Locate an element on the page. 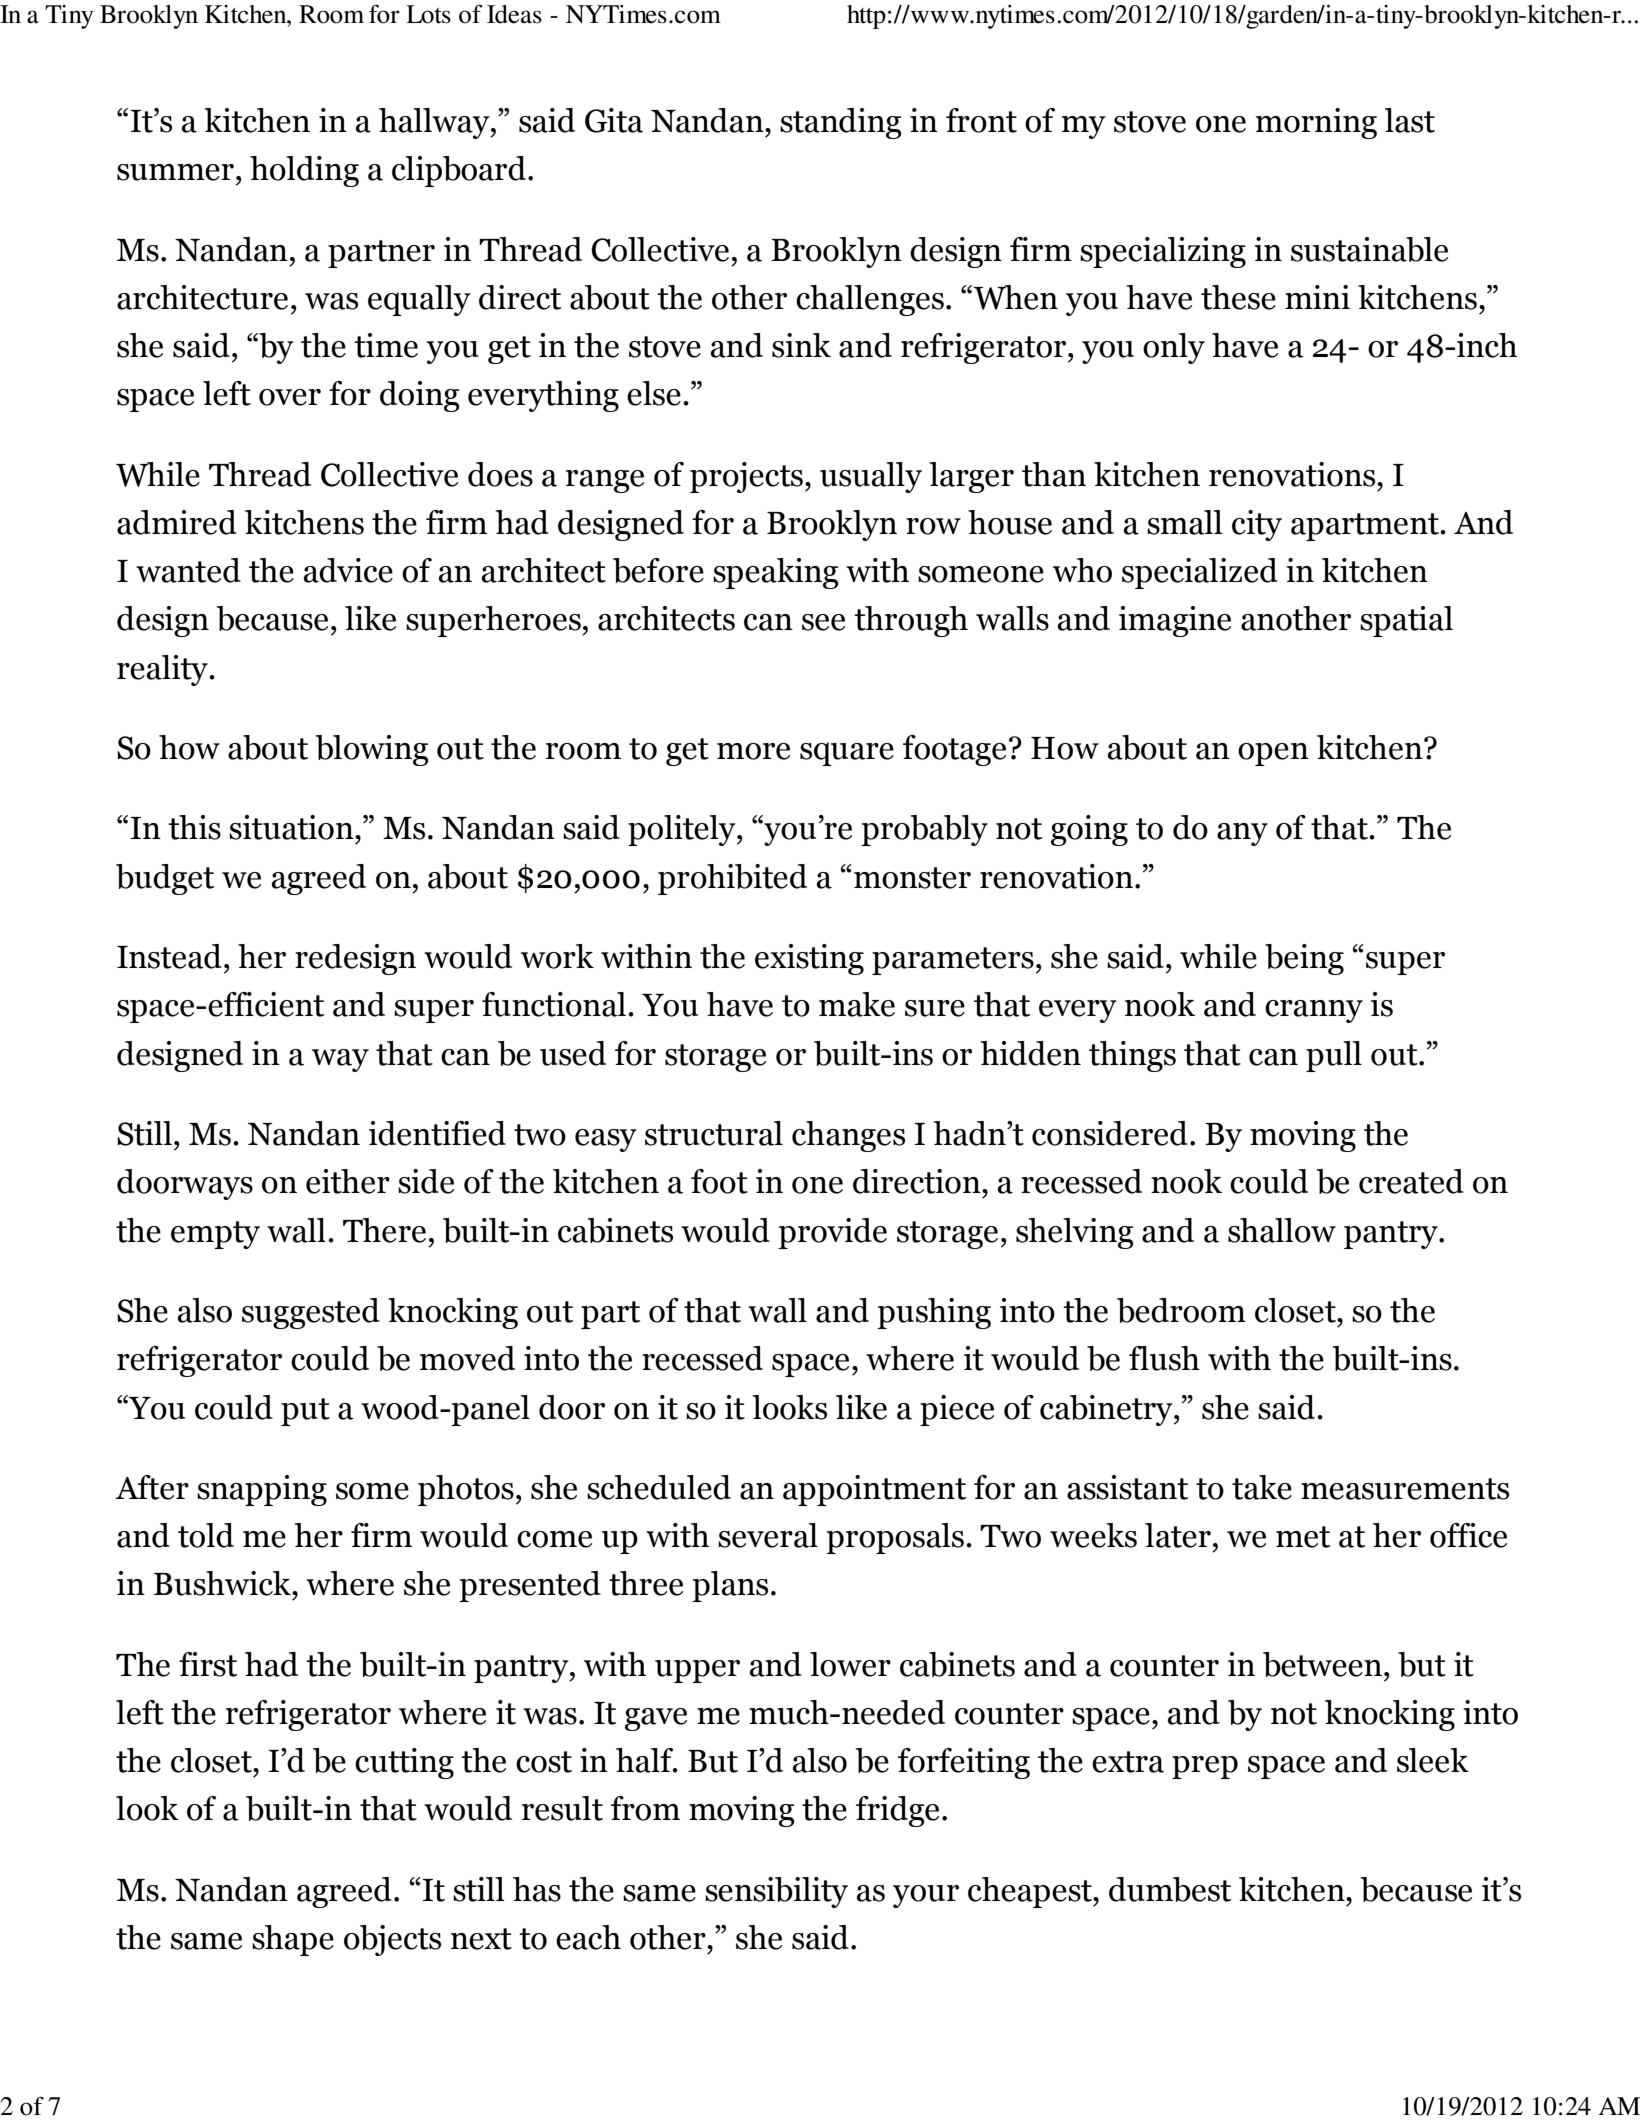 The image size is (1640, 2122). sensibility is located at coordinates (776, 1892).
